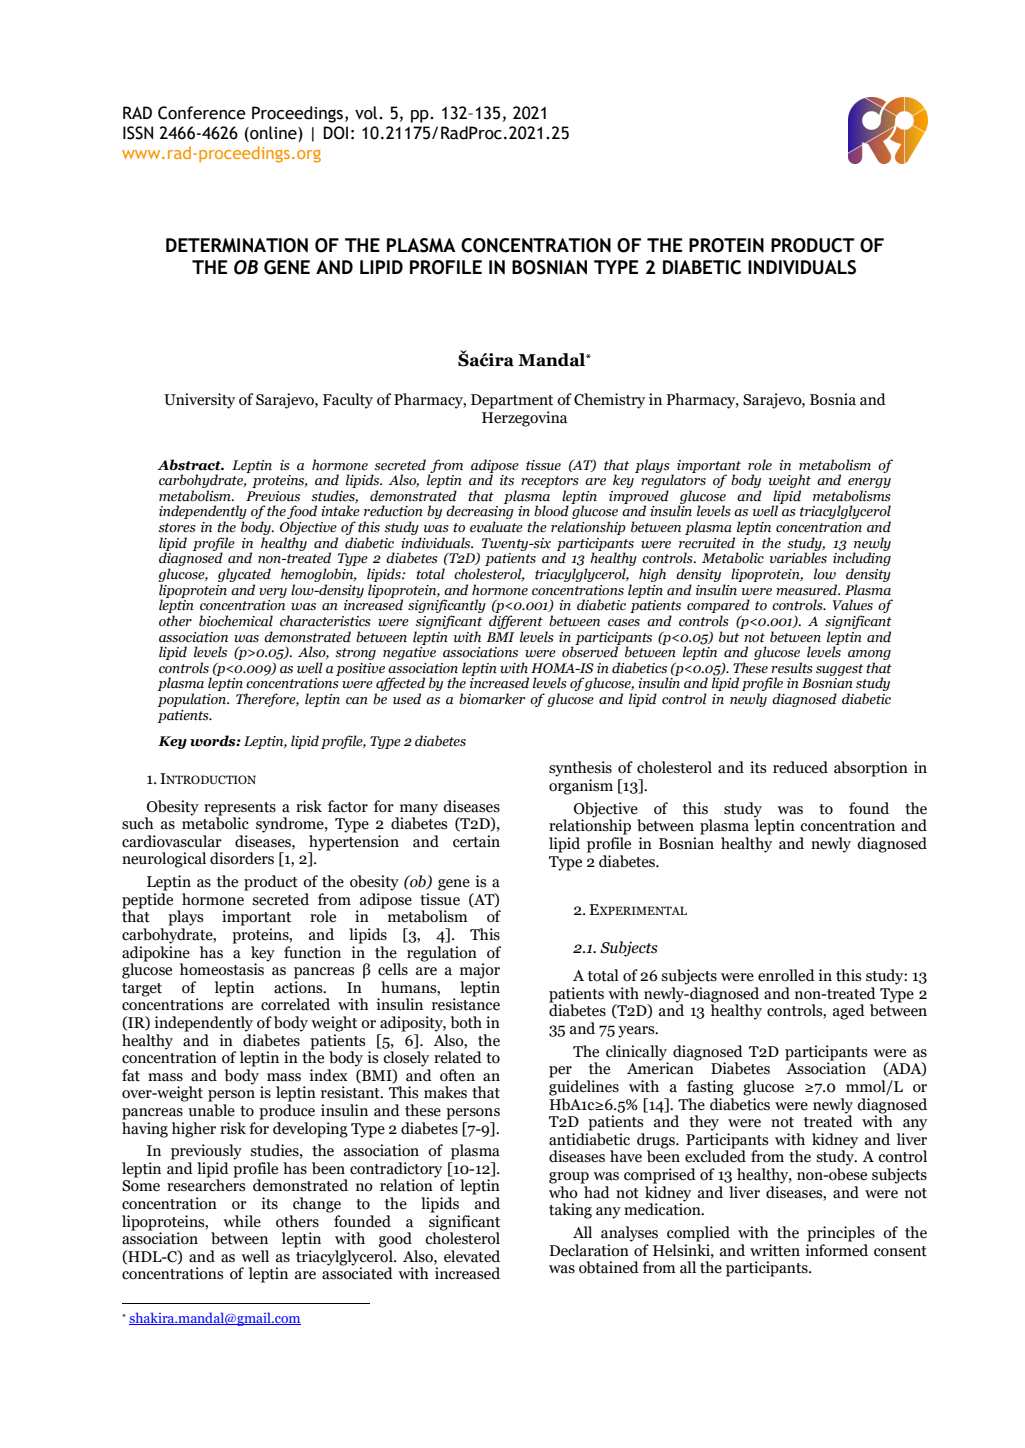 Image resolution: width=1025 pixels, height=1448 pixels. I want to click on informed, so click(836, 1249).
